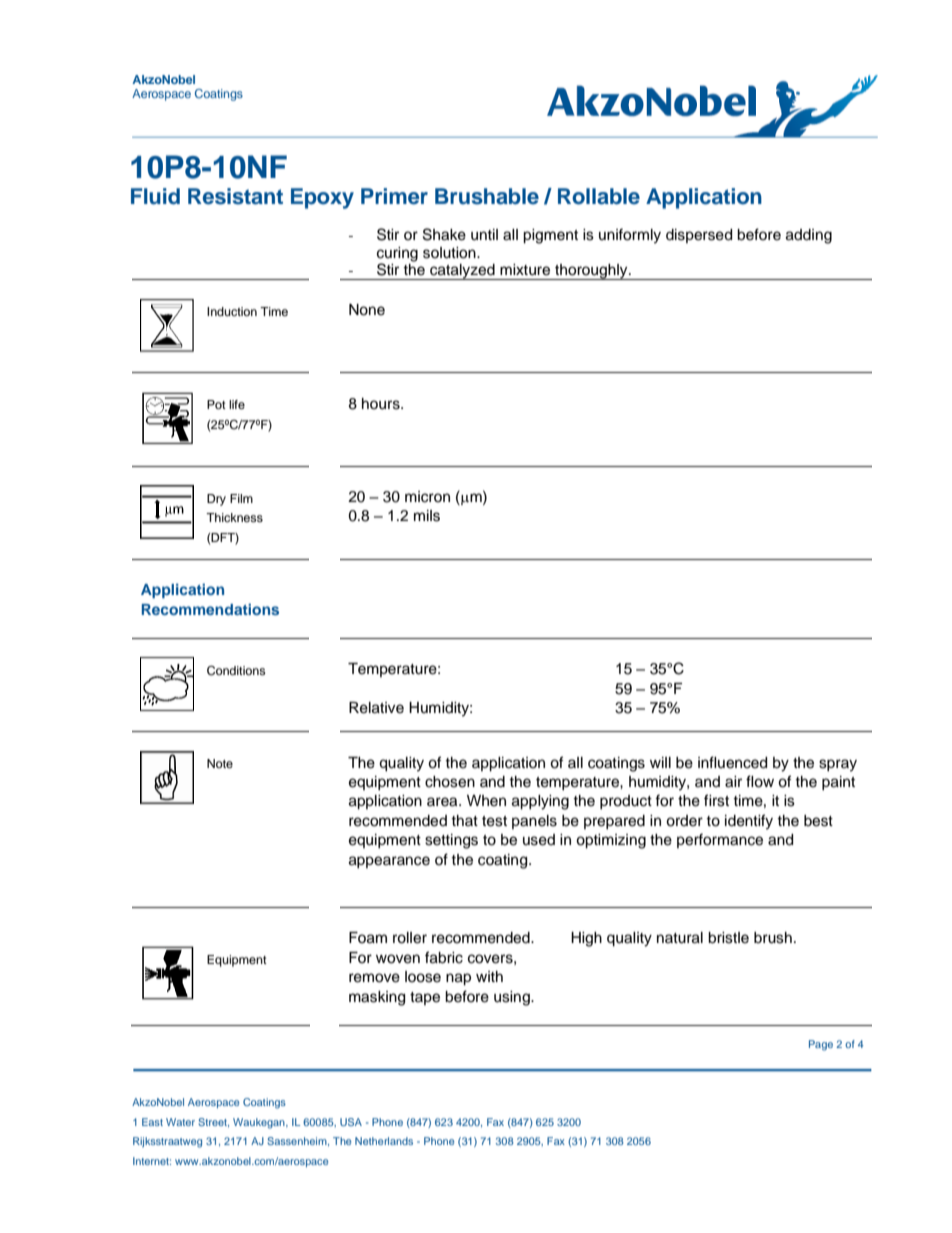 This screenshot has width=952, height=1233. Describe the element at coordinates (235, 196) in the screenshot. I see `Resistant` at that location.
